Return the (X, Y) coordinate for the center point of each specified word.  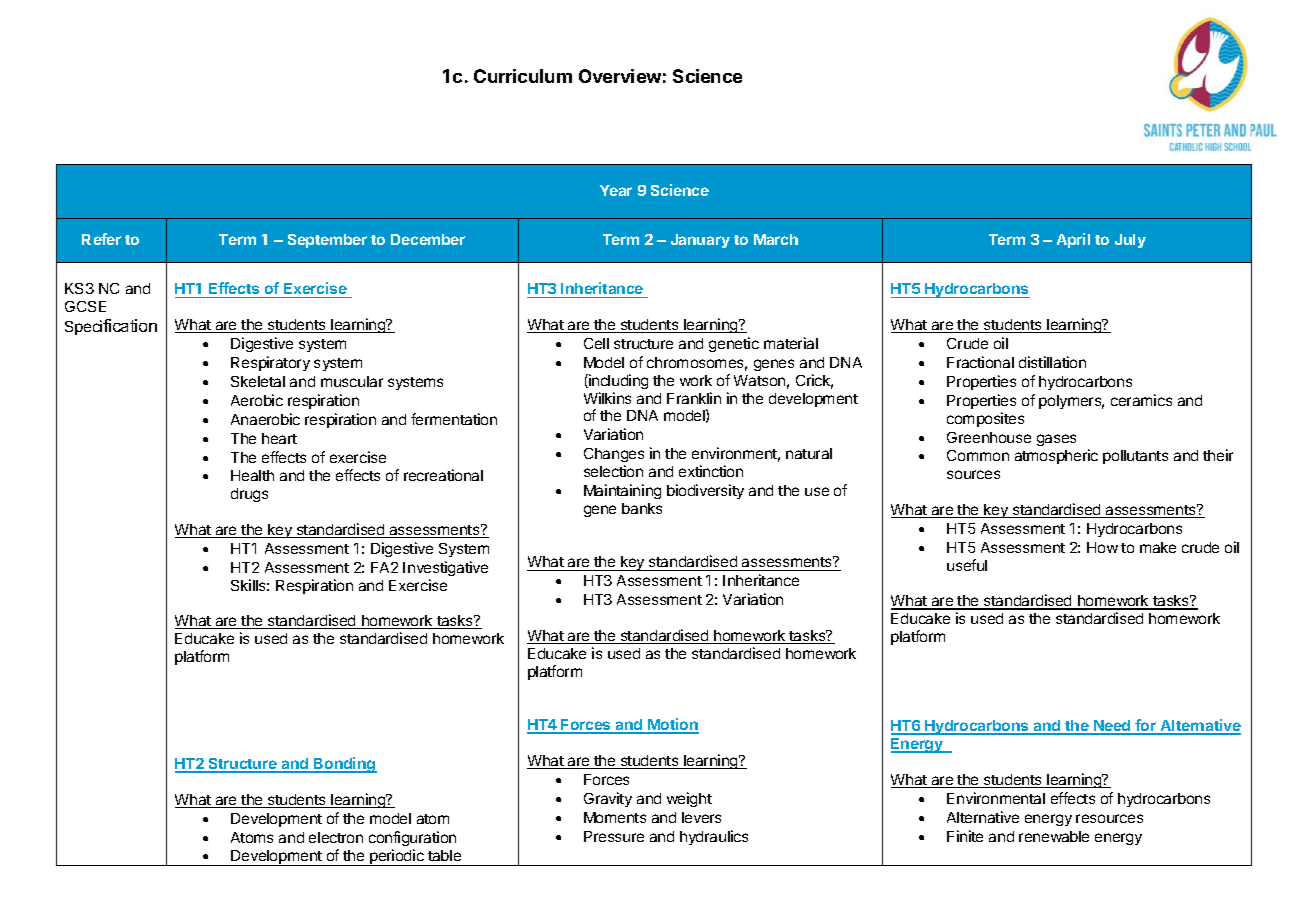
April (1073, 240)
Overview (620, 76)
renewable (1054, 836)
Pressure (614, 836)
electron (336, 837)
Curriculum (523, 76)
